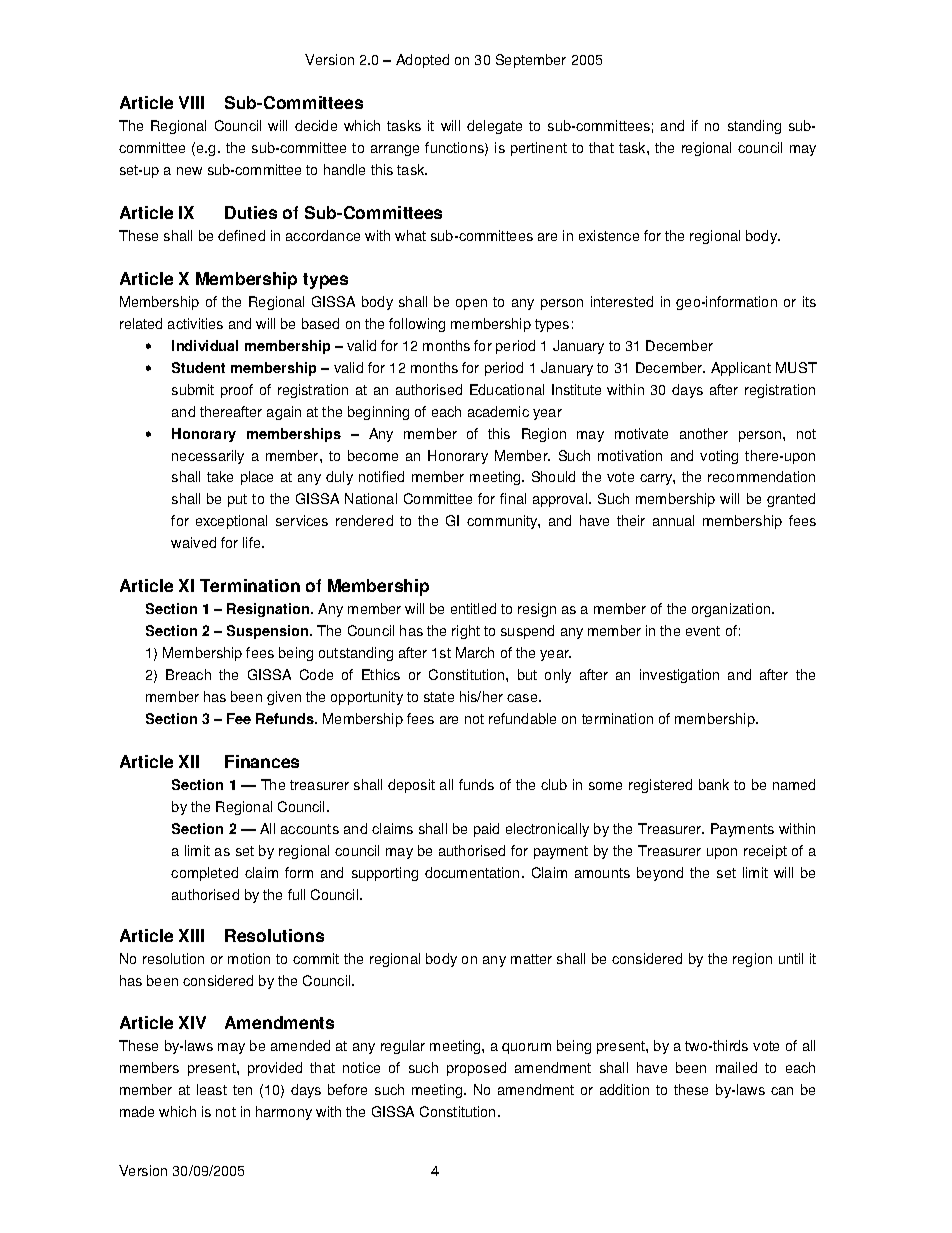 The height and width of the document is (1233, 952). I want to click on delegate, so click(494, 127).
